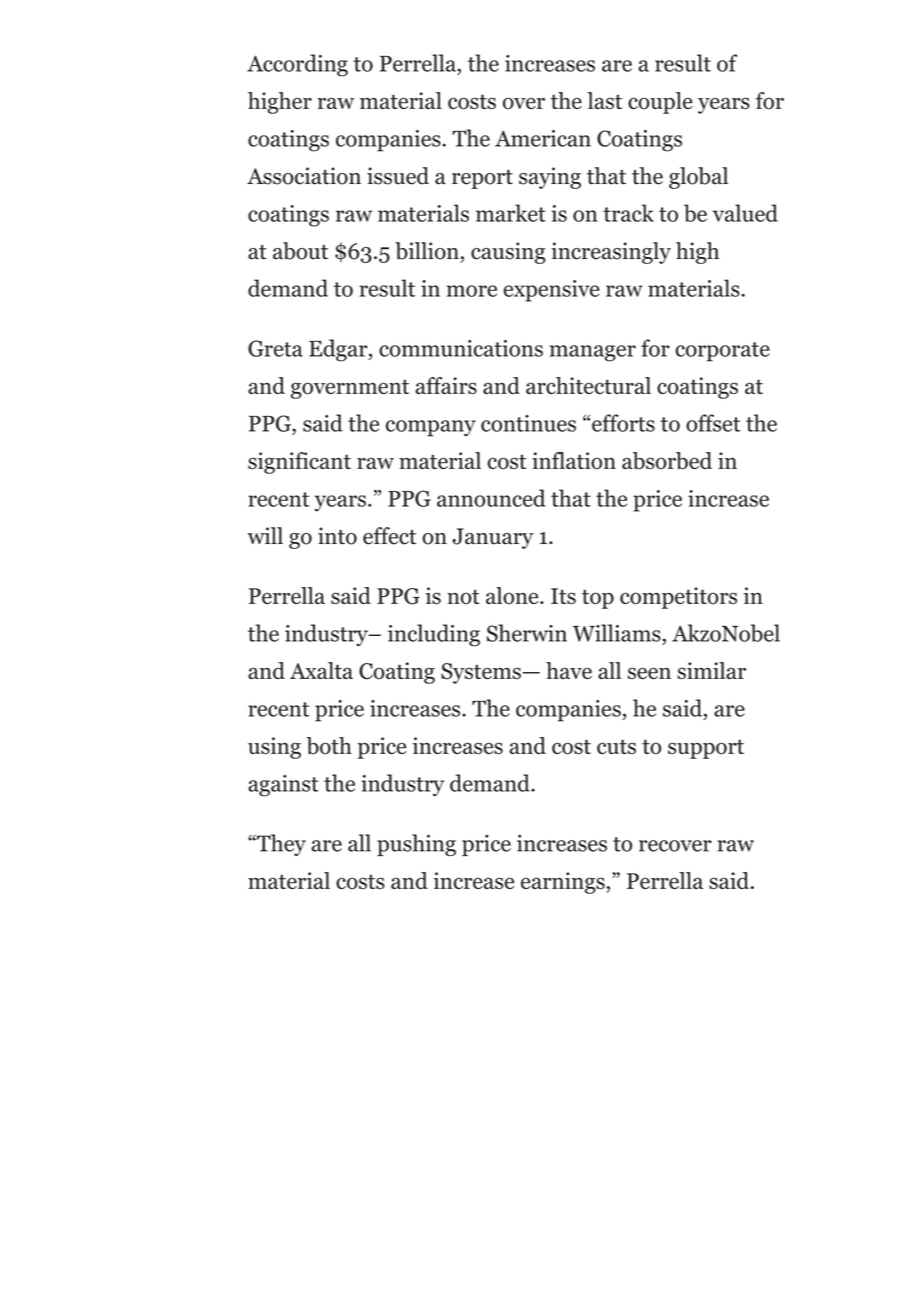  Describe the element at coordinates (300, 251) in the document. I see `about` at that location.
